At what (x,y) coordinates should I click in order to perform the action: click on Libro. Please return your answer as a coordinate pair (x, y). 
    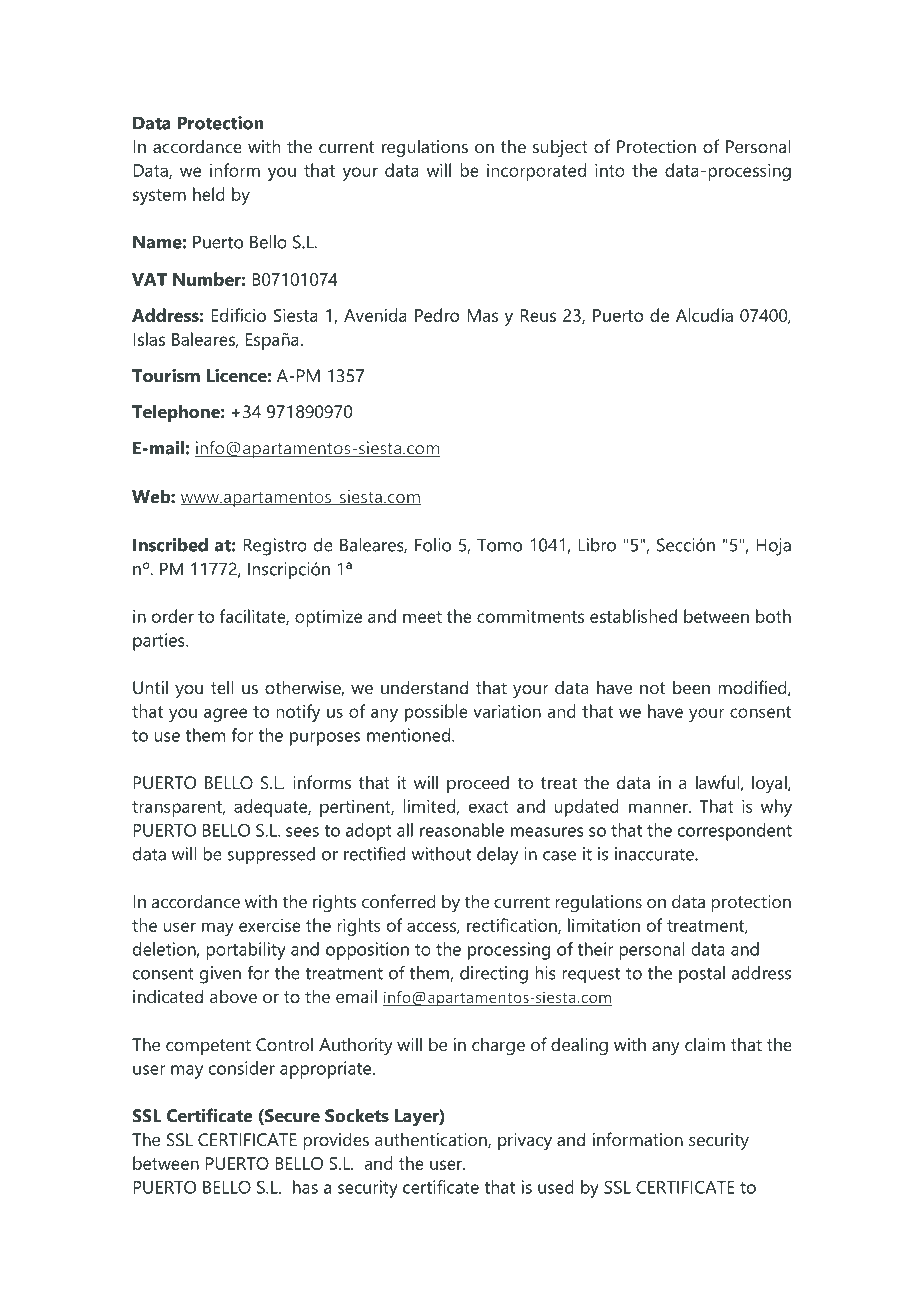
    Looking at the image, I should click on (597, 545).
